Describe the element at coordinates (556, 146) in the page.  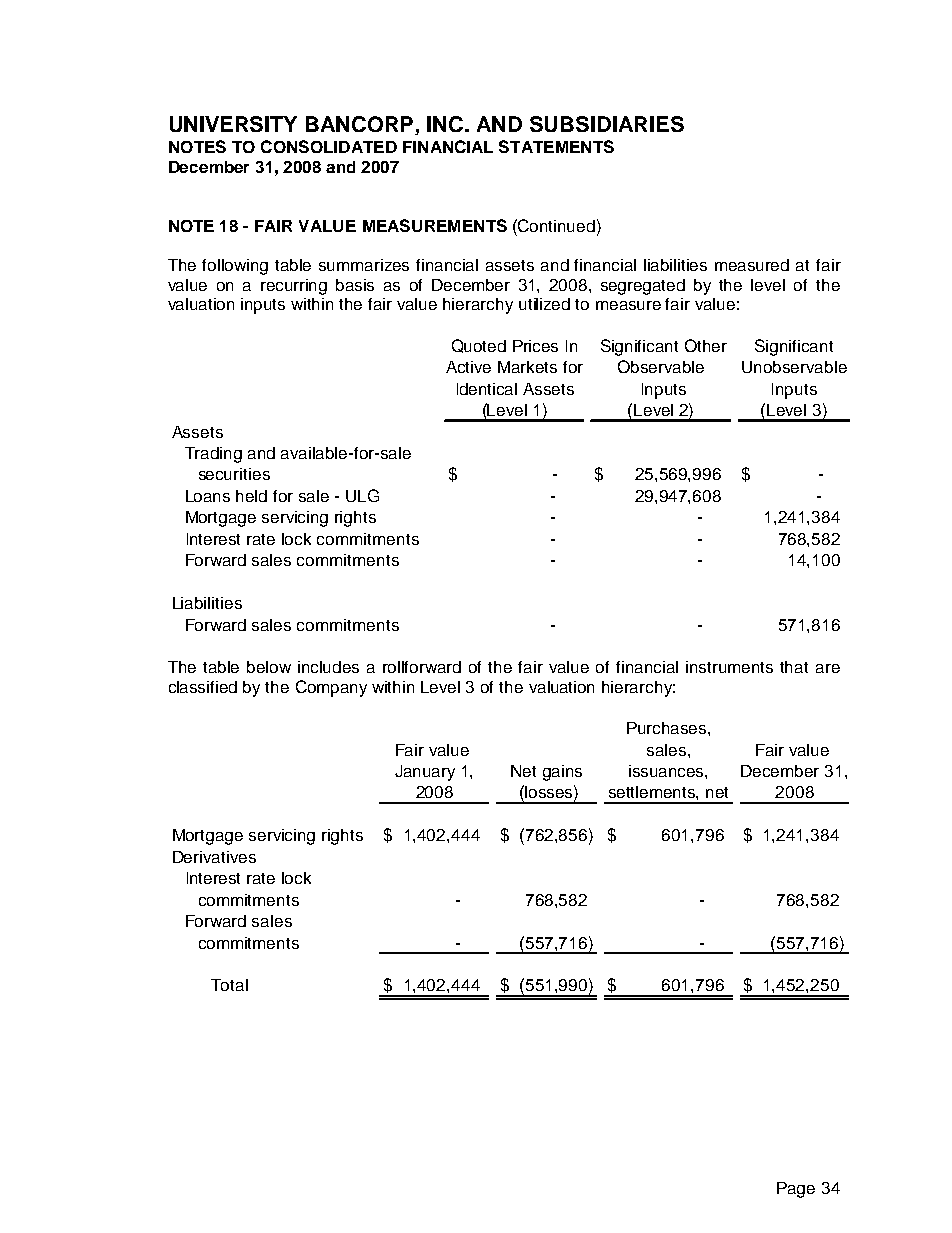
I see `STATEMENTS` at that location.
